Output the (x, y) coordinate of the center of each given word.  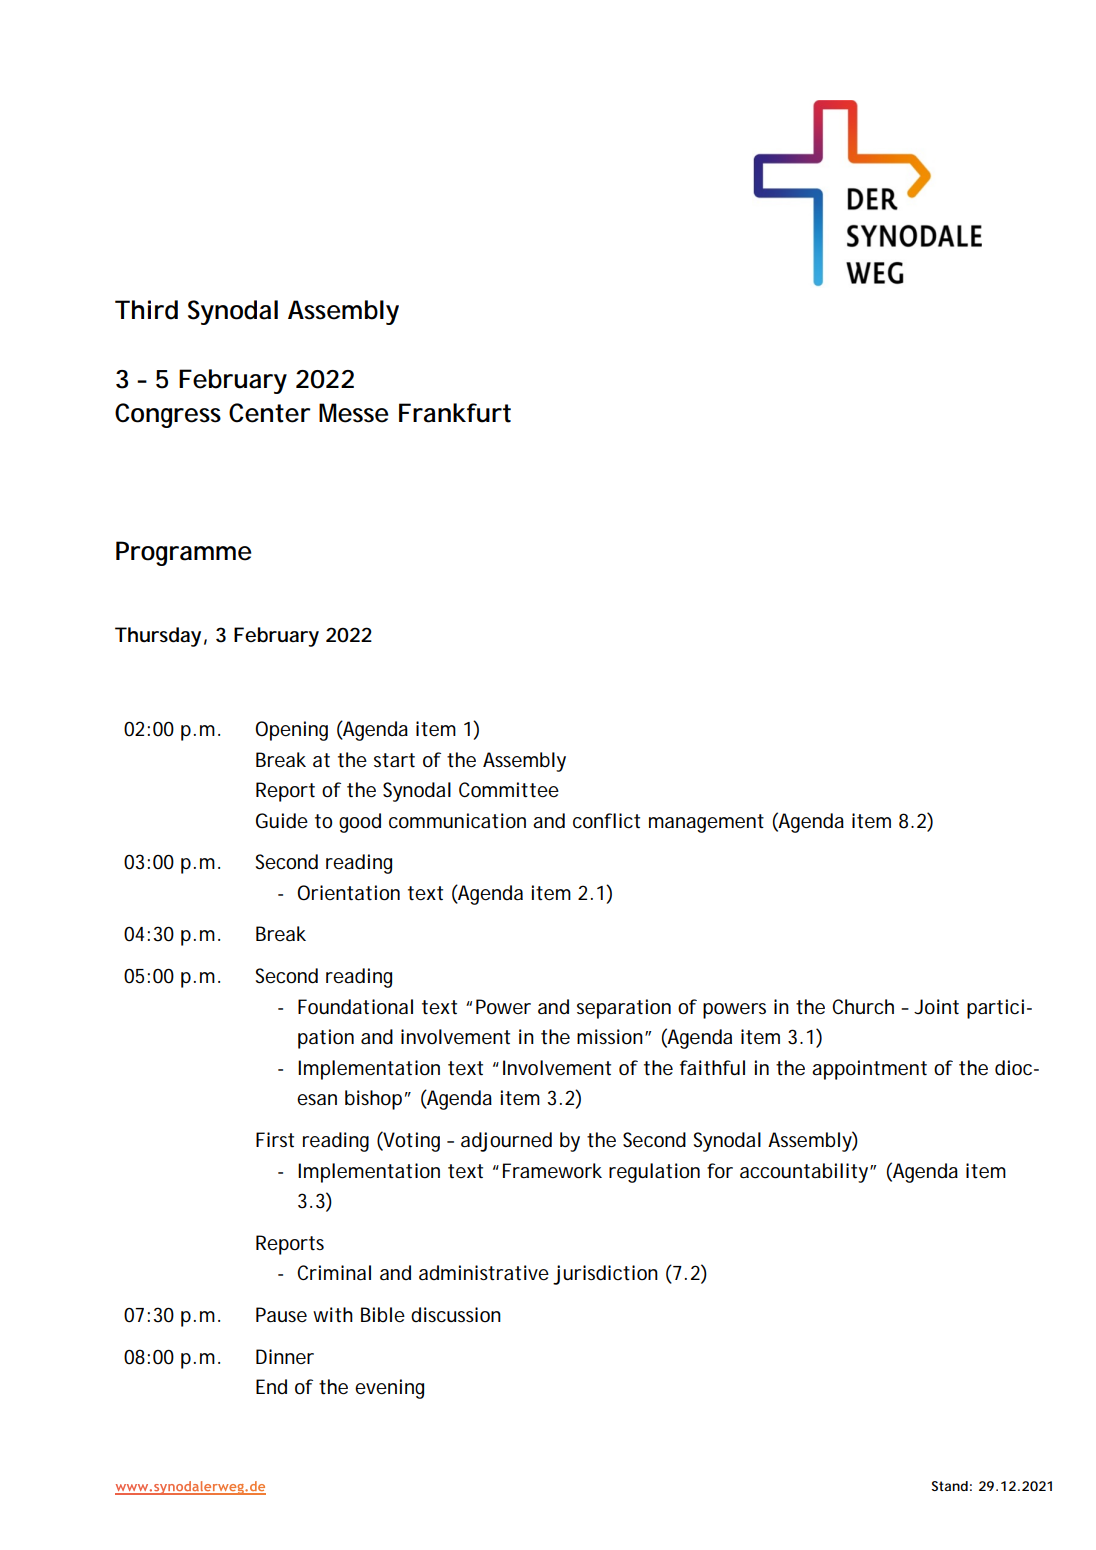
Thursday (158, 637)
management (706, 823)
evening (389, 1389)
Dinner (285, 1356)
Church (863, 1006)
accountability (804, 1173)
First (275, 1140)
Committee (509, 790)
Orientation (348, 893)
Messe (354, 413)
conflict (606, 821)
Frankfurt (455, 413)
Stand (950, 1486)
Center (270, 413)
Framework (552, 1171)
